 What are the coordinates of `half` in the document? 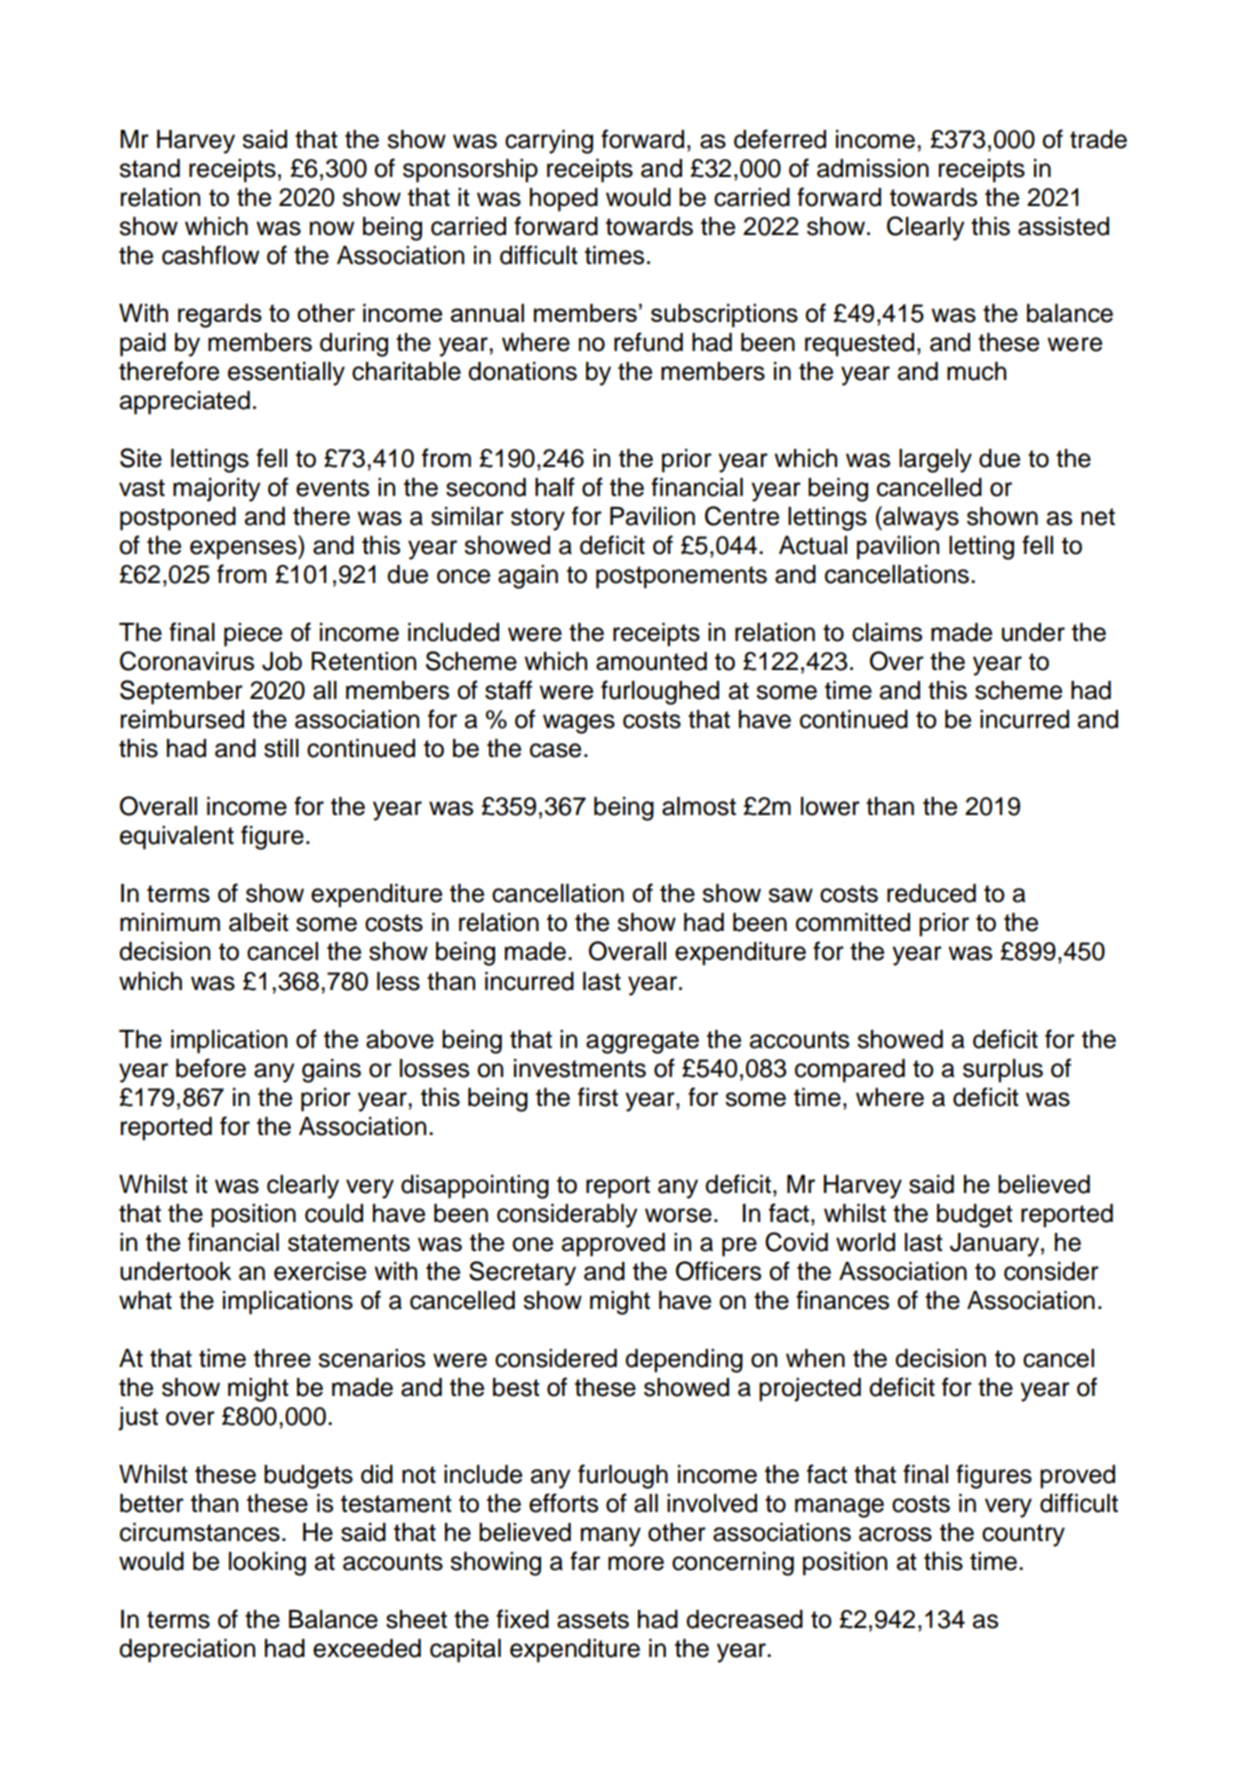 It's located at (555, 487).
